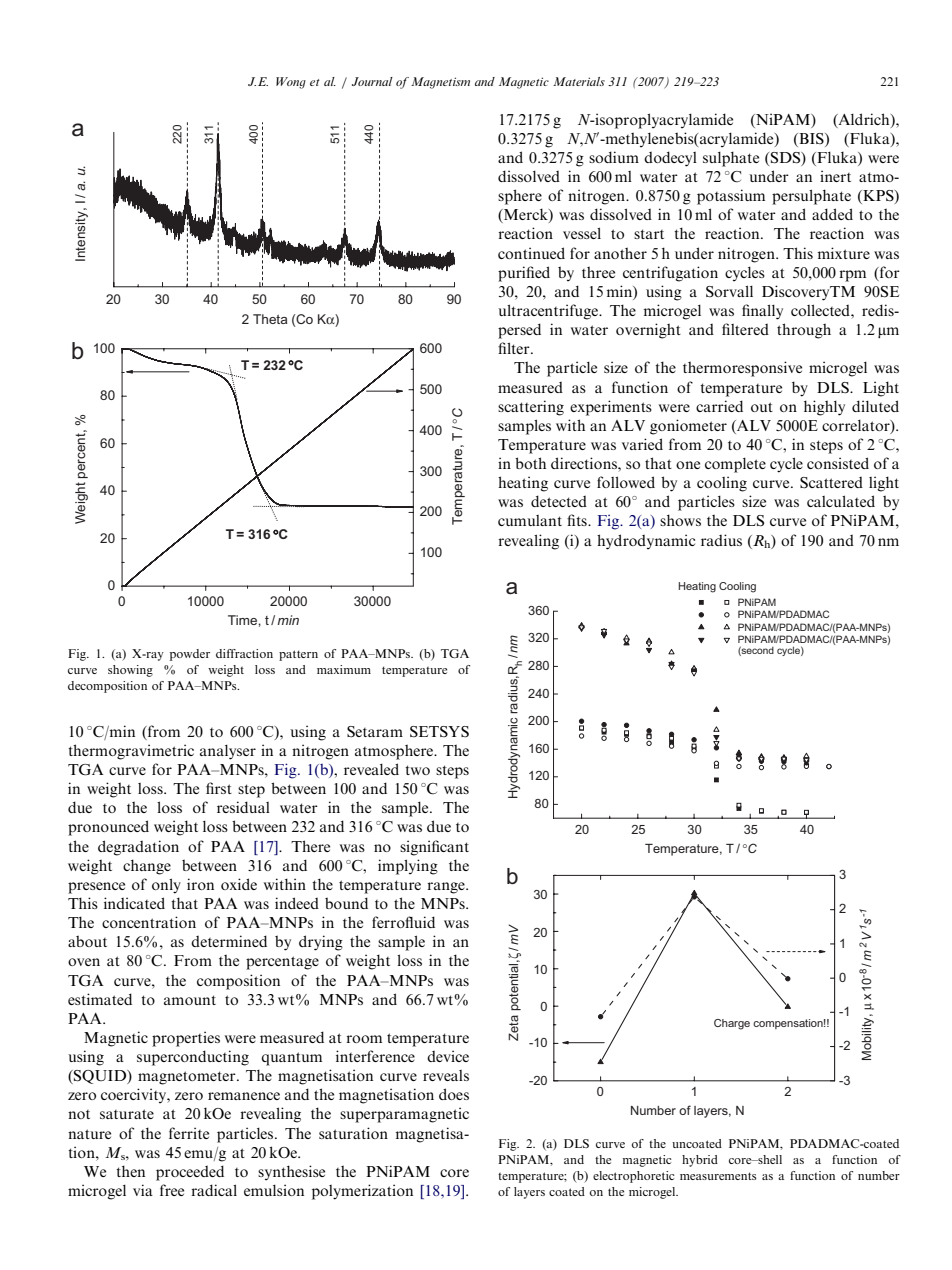 This page has height=1270, width=952. I want to click on shows, so click(680, 520).
